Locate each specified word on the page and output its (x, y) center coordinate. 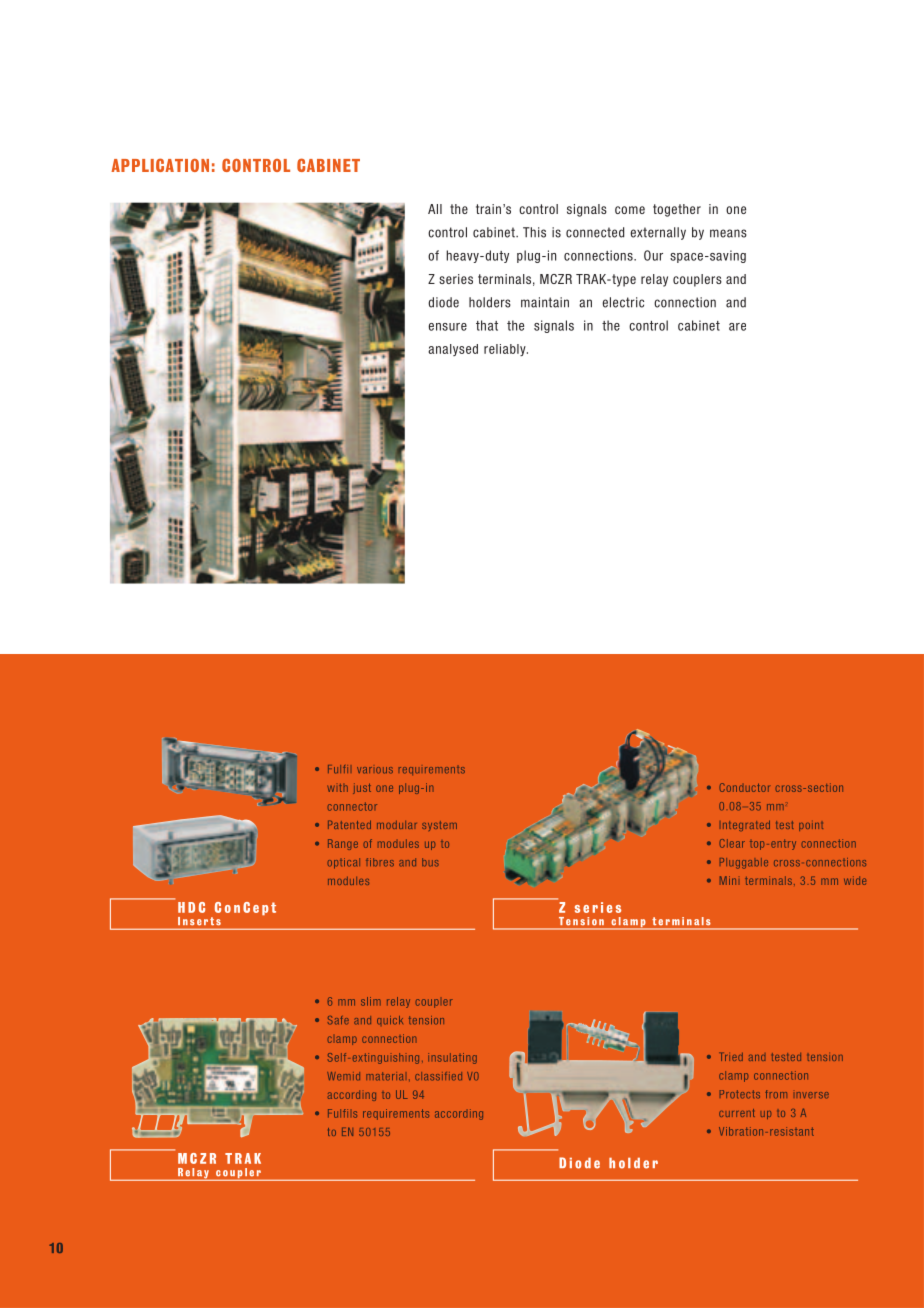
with (337, 788)
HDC (191, 907)
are (737, 327)
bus (430, 862)
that (487, 325)
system (439, 826)
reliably (506, 350)
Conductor (744, 787)
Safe (338, 1020)
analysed (453, 350)
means (728, 233)
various (375, 770)
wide (855, 880)
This (534, 232)
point (811, 826)
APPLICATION (160, 165)
